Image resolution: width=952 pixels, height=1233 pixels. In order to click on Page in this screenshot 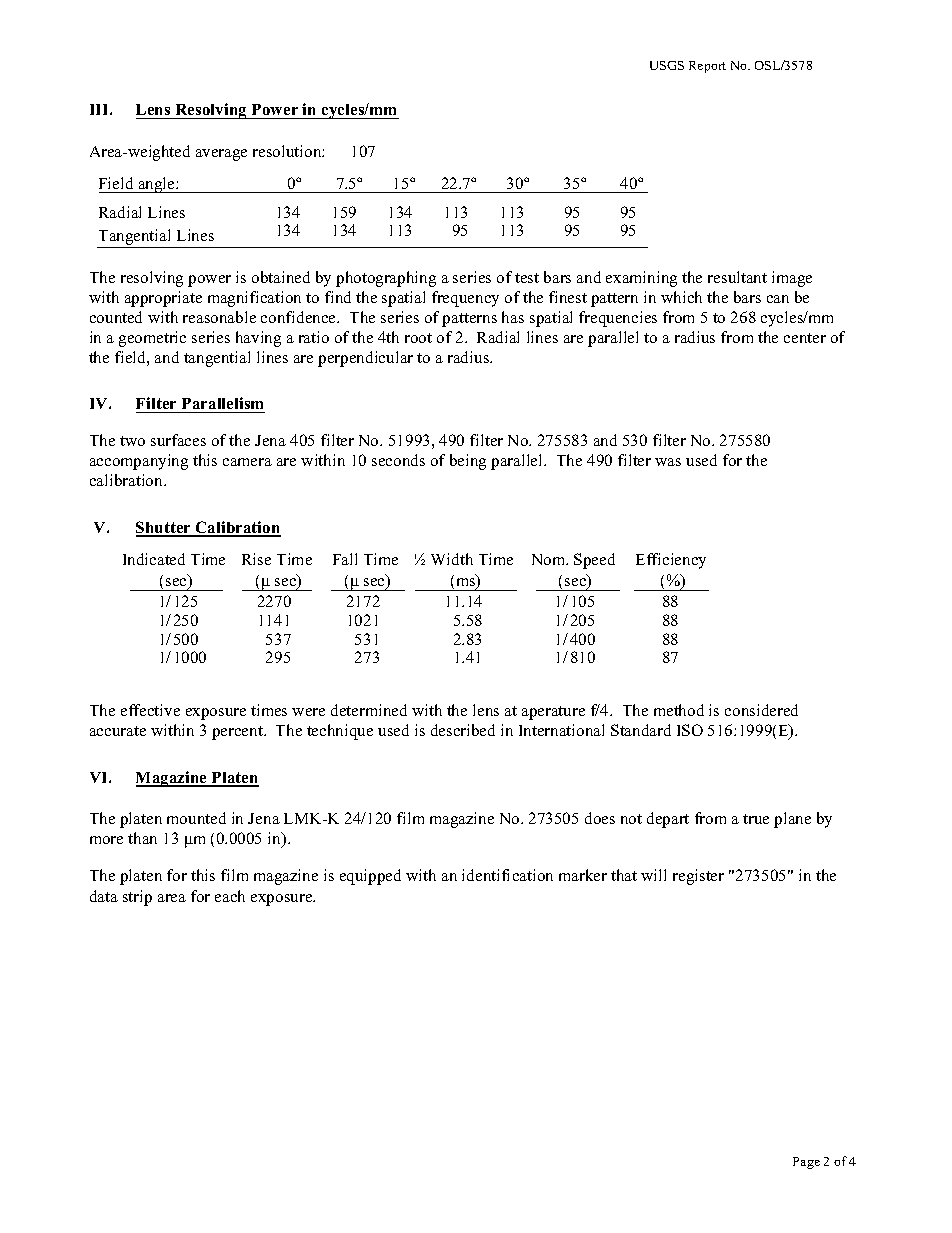, I will do `click(806, 1163)`.
